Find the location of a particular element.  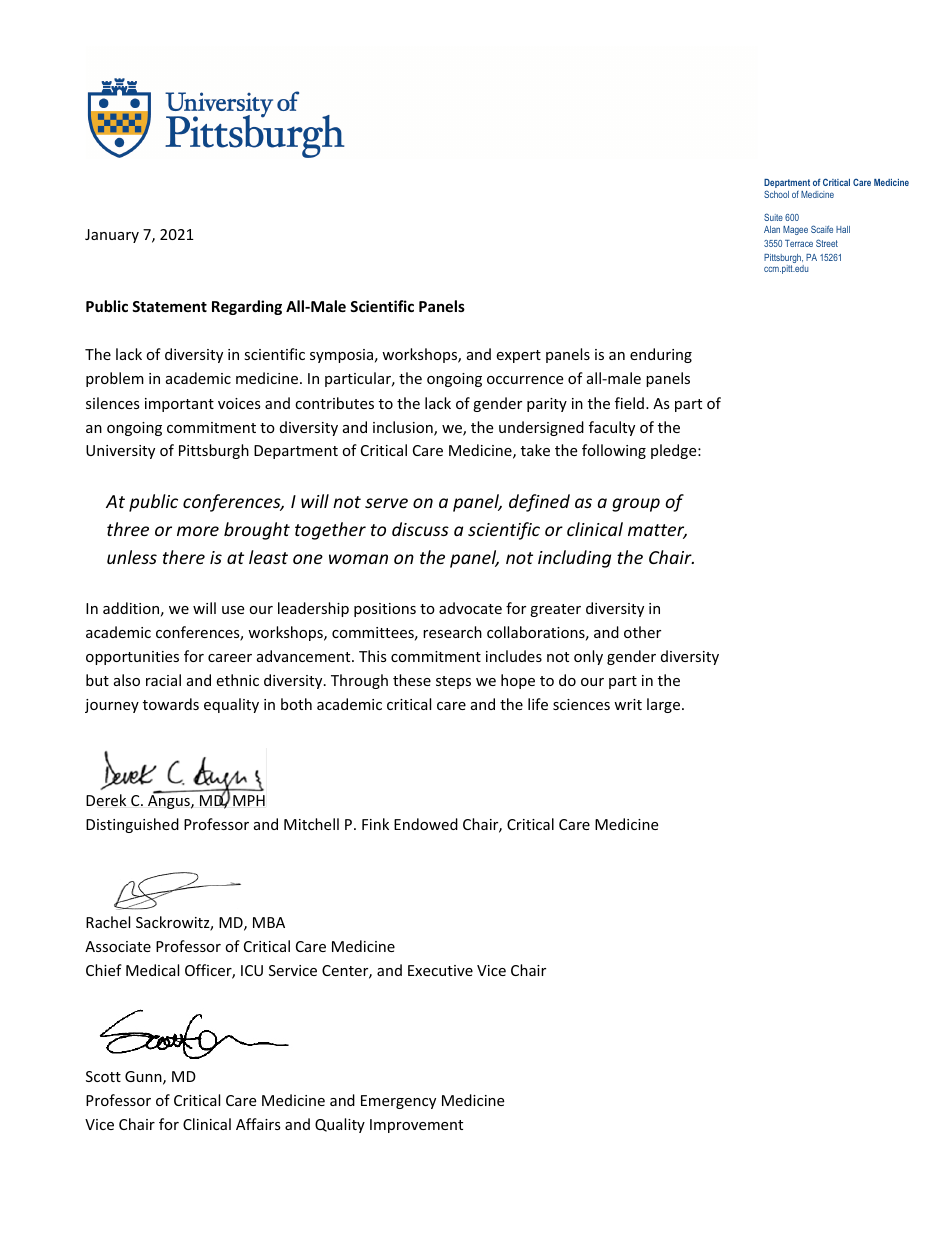

matter is located at coordinates (657, 531).
